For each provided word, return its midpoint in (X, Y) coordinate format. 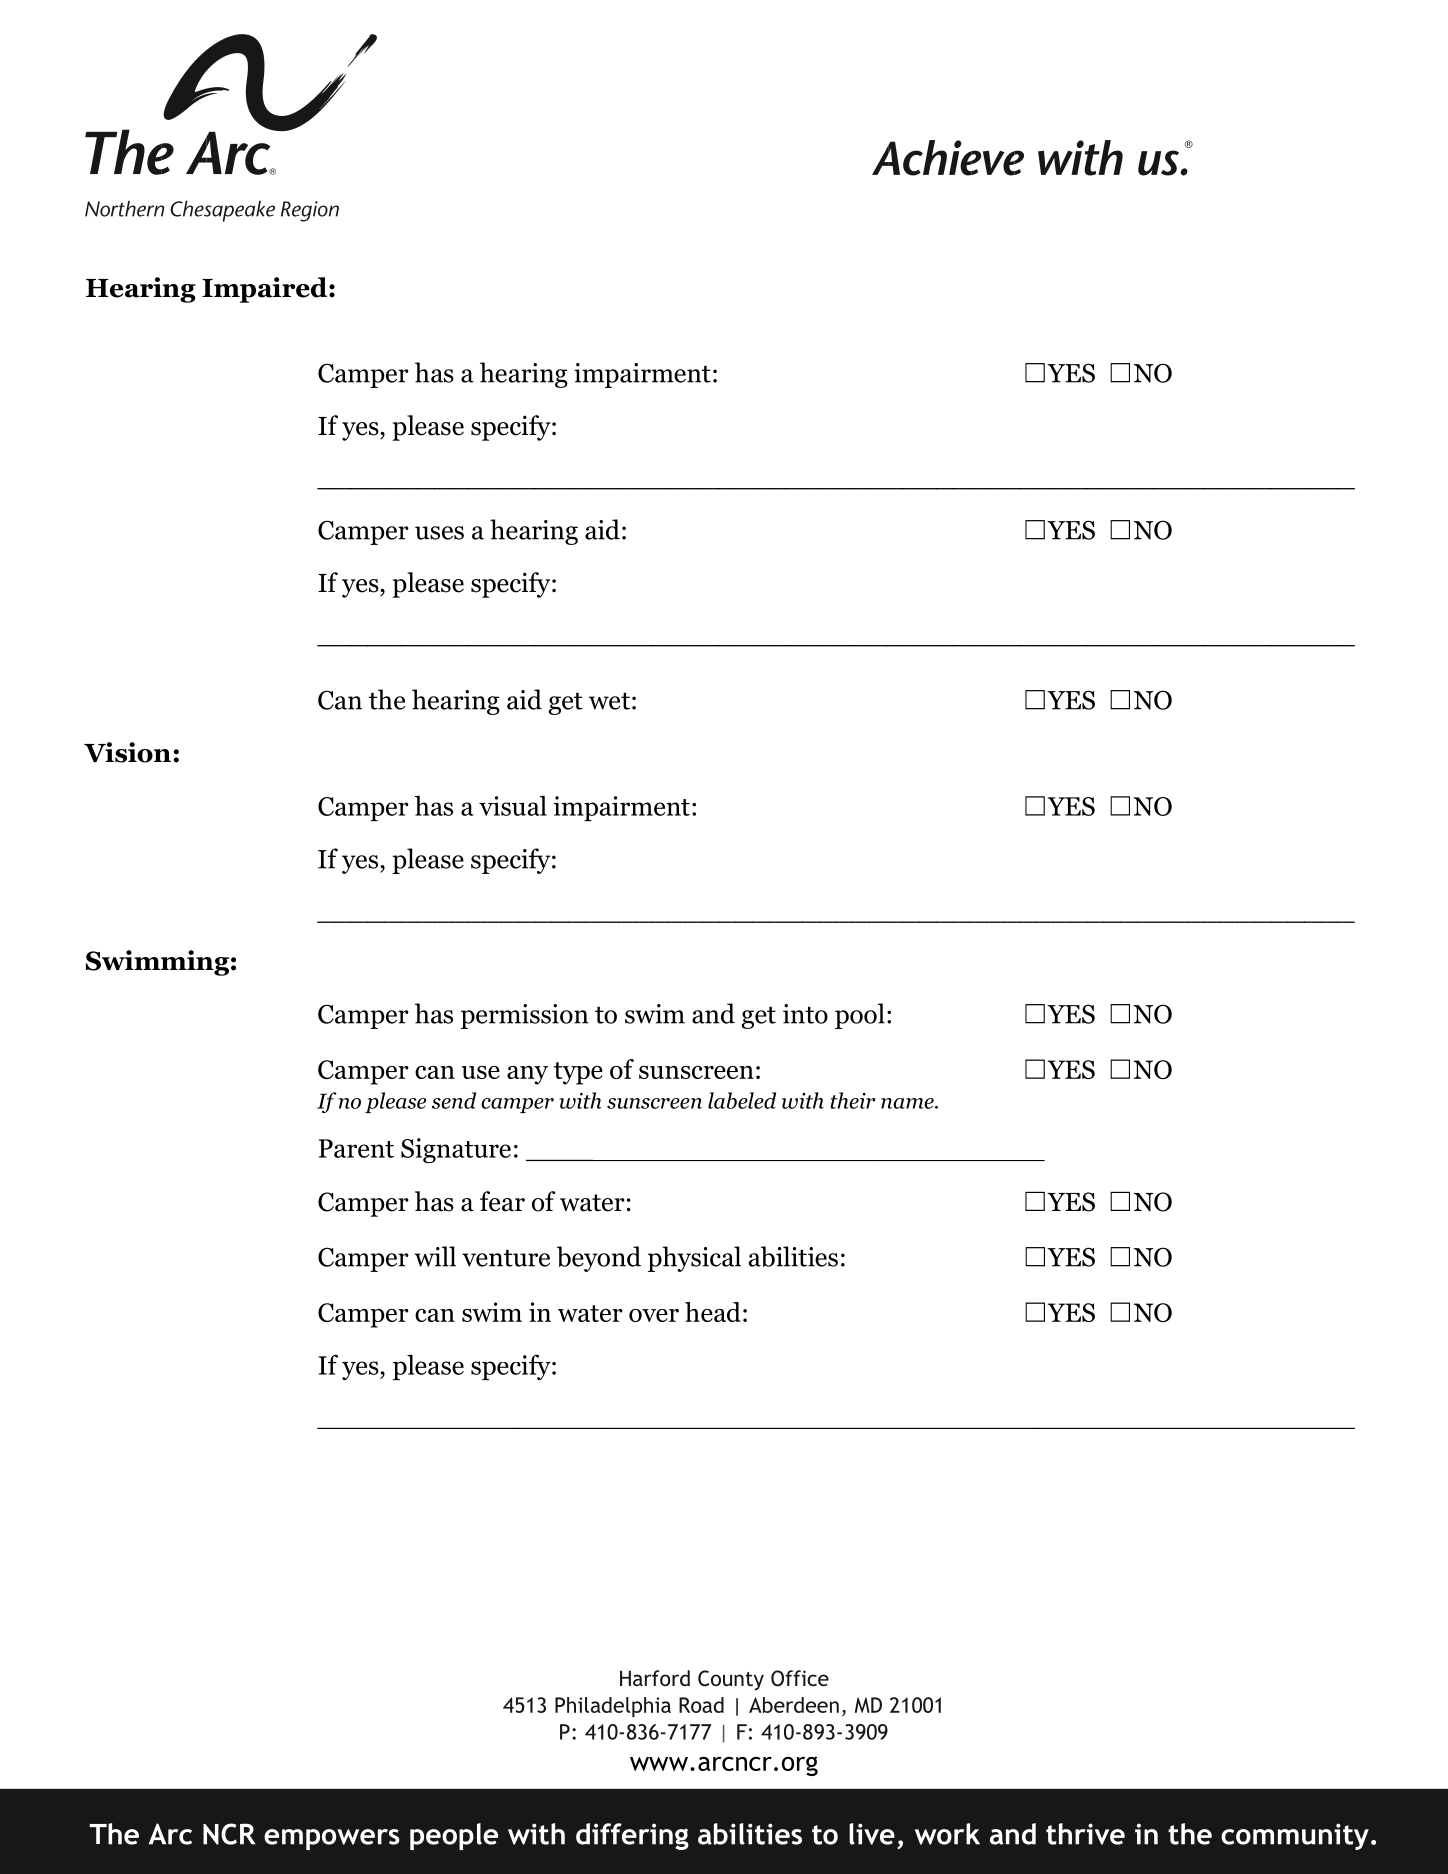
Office (800, 1678)
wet (609, 701)
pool (860, 1016)
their (853, 1100)
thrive (1085, 1834)
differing (632, 1836)
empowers (332, 1839)
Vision (127, 752)
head (713, 1312)
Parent (356, 1148)
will (435, 1256)
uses (439, 533)
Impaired (266, 290)
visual (513, 806)
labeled (742, 1100)
